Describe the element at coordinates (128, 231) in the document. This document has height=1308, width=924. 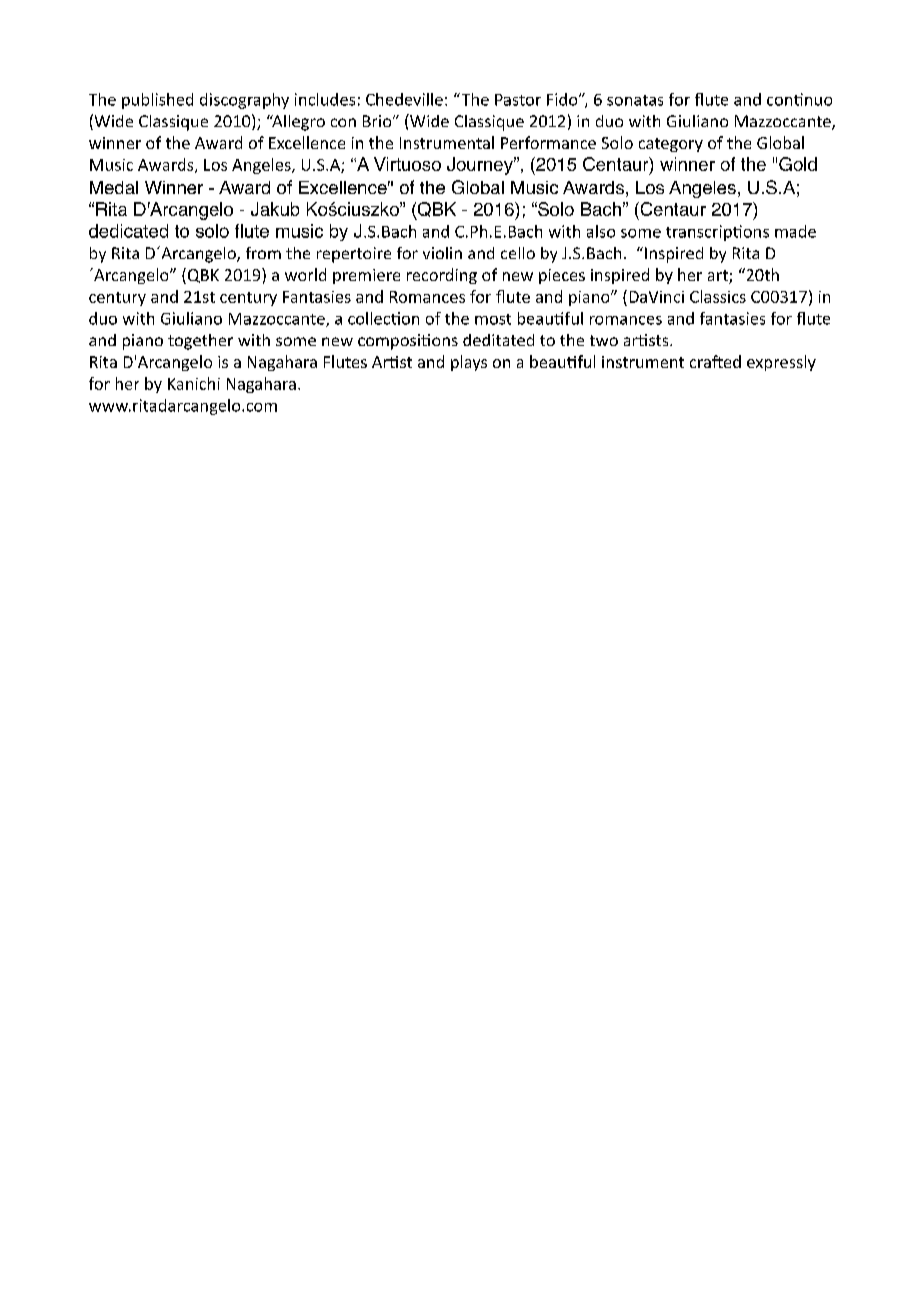
I see `dedicated` at that location.
